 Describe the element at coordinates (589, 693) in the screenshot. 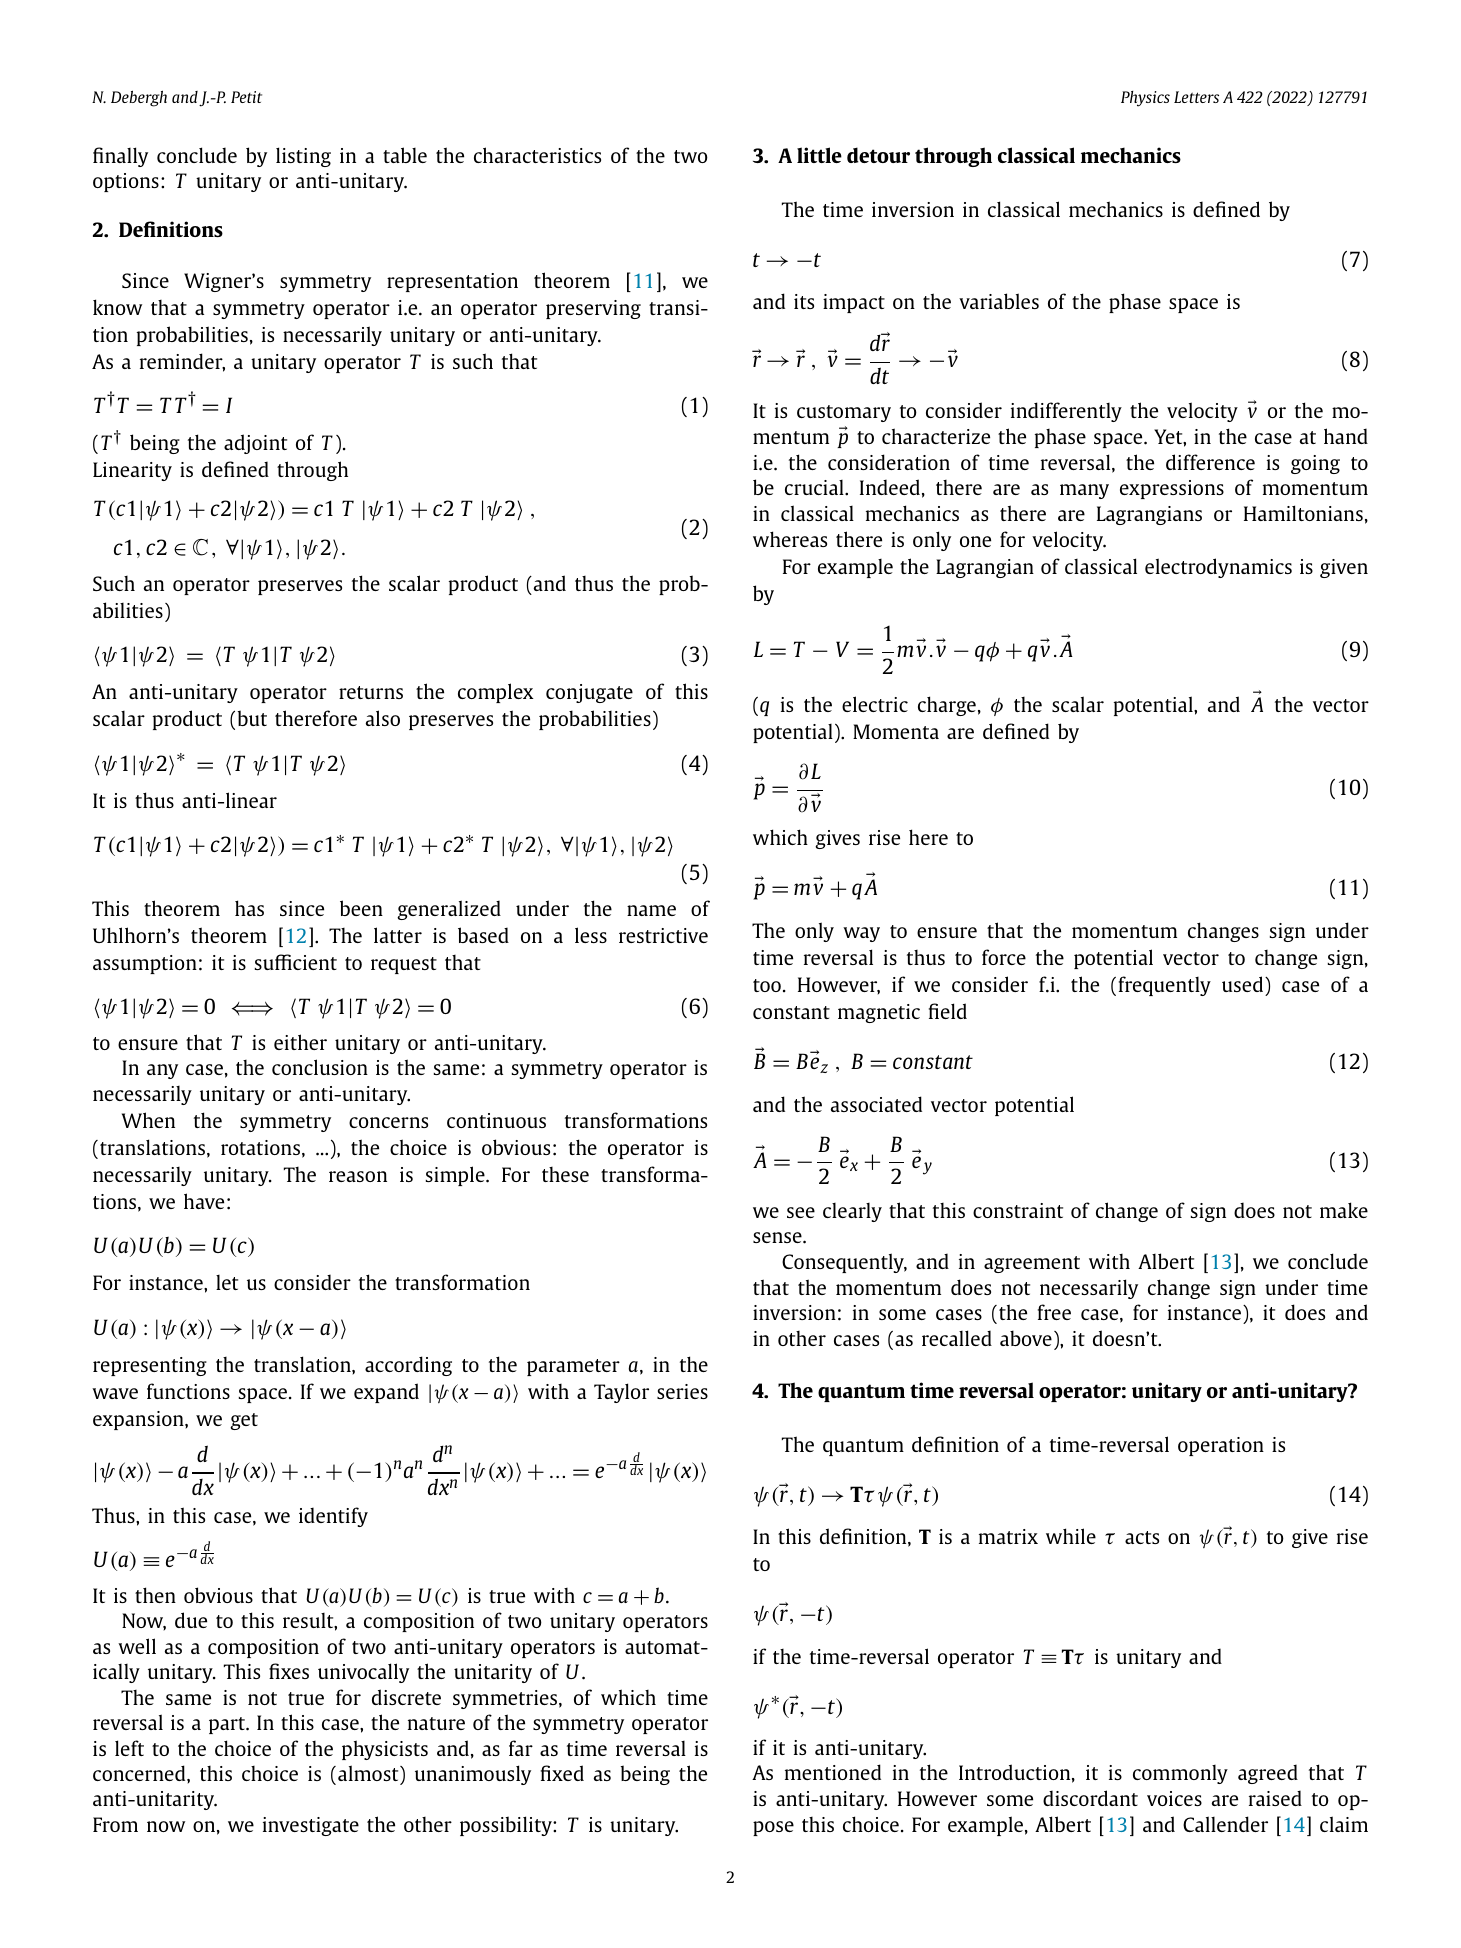

I see `conjugate` at that location.
